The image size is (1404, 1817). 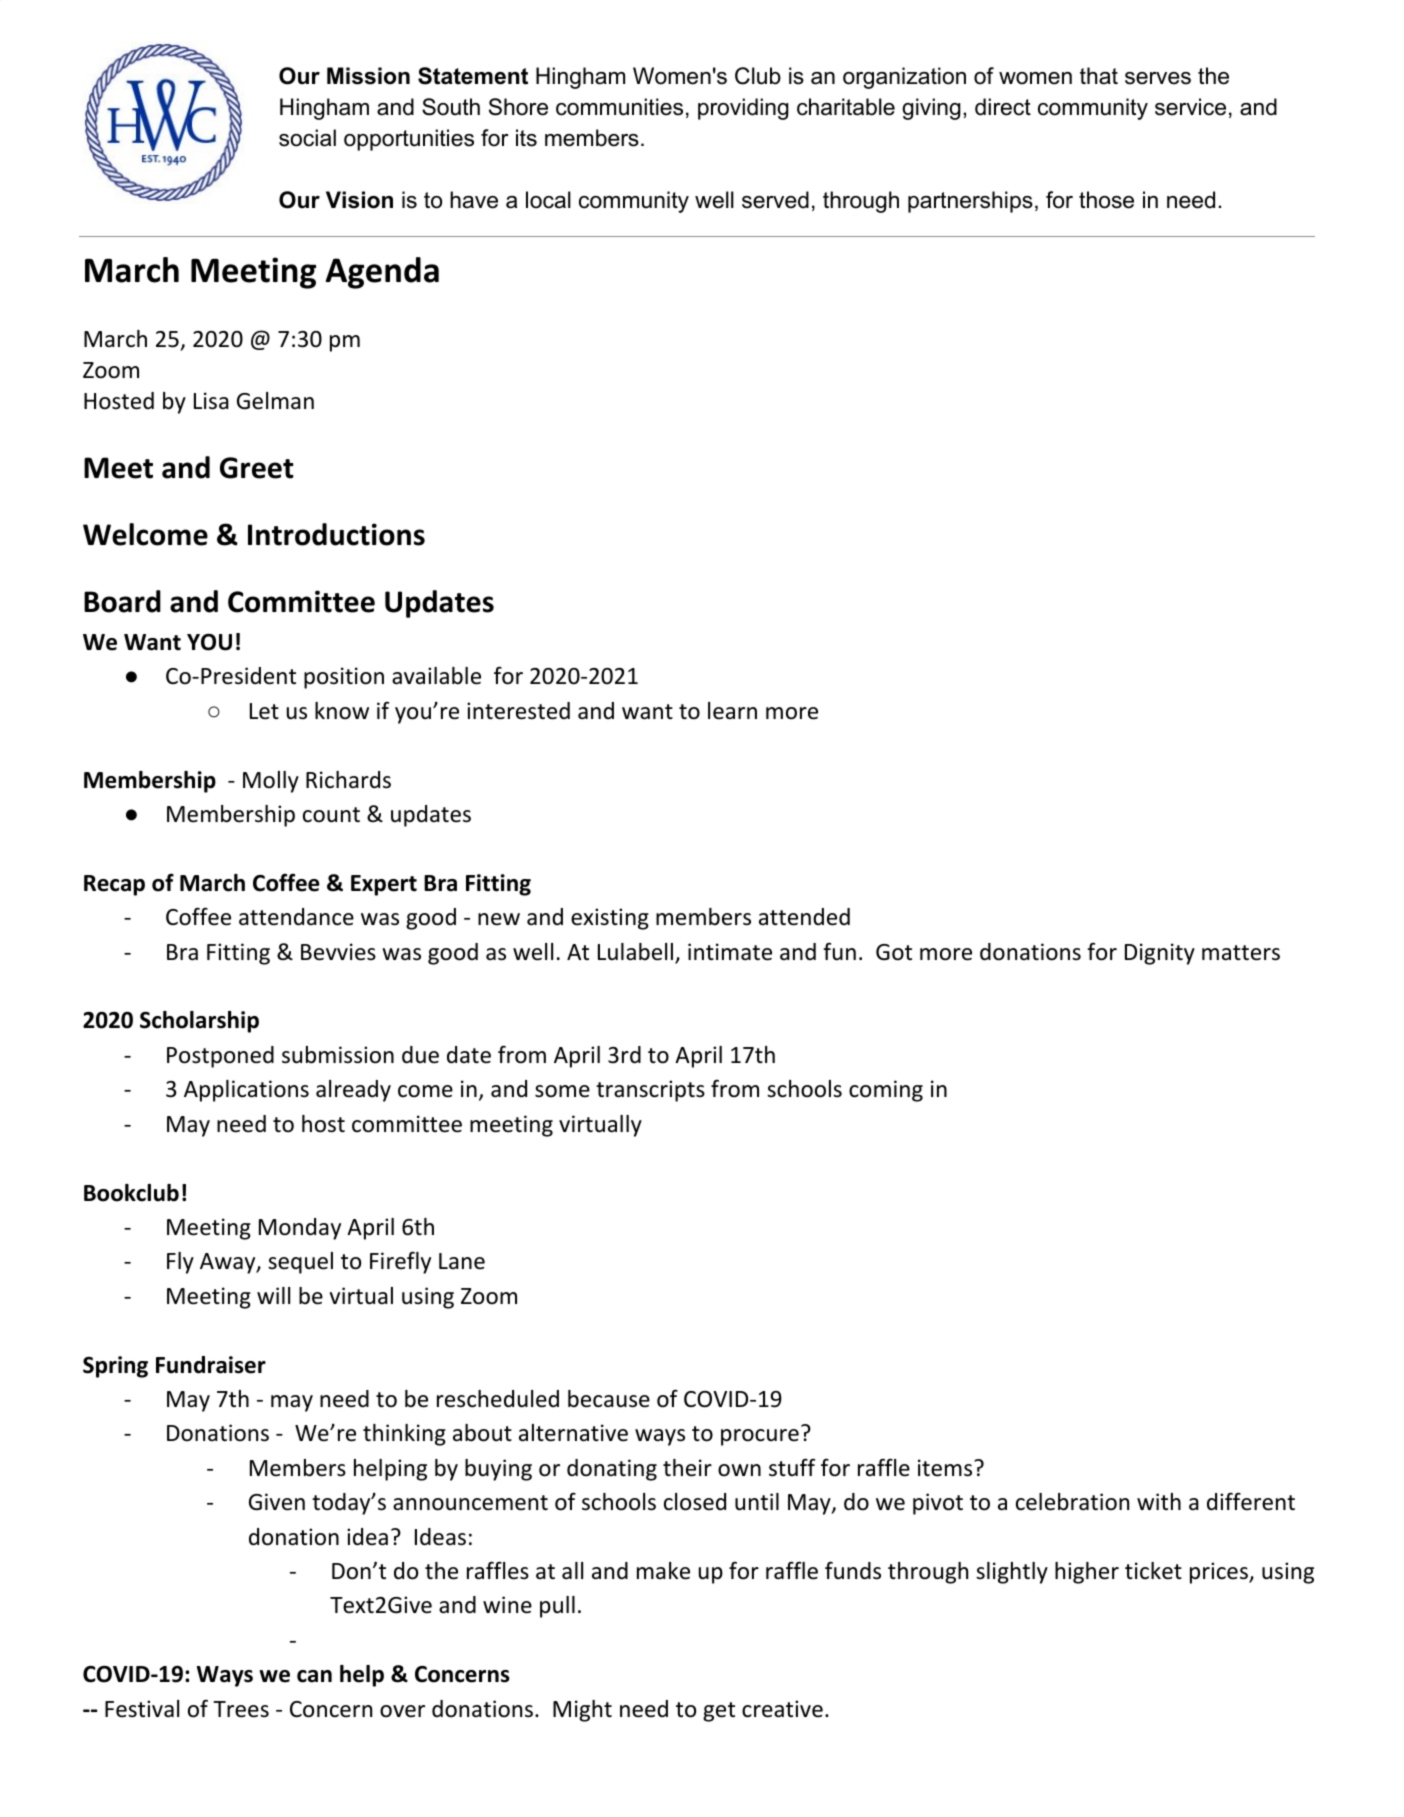 What do you see at coordinates (732, 711) in the screenshot?
I see `learn` at bounding box center [732, 711].
